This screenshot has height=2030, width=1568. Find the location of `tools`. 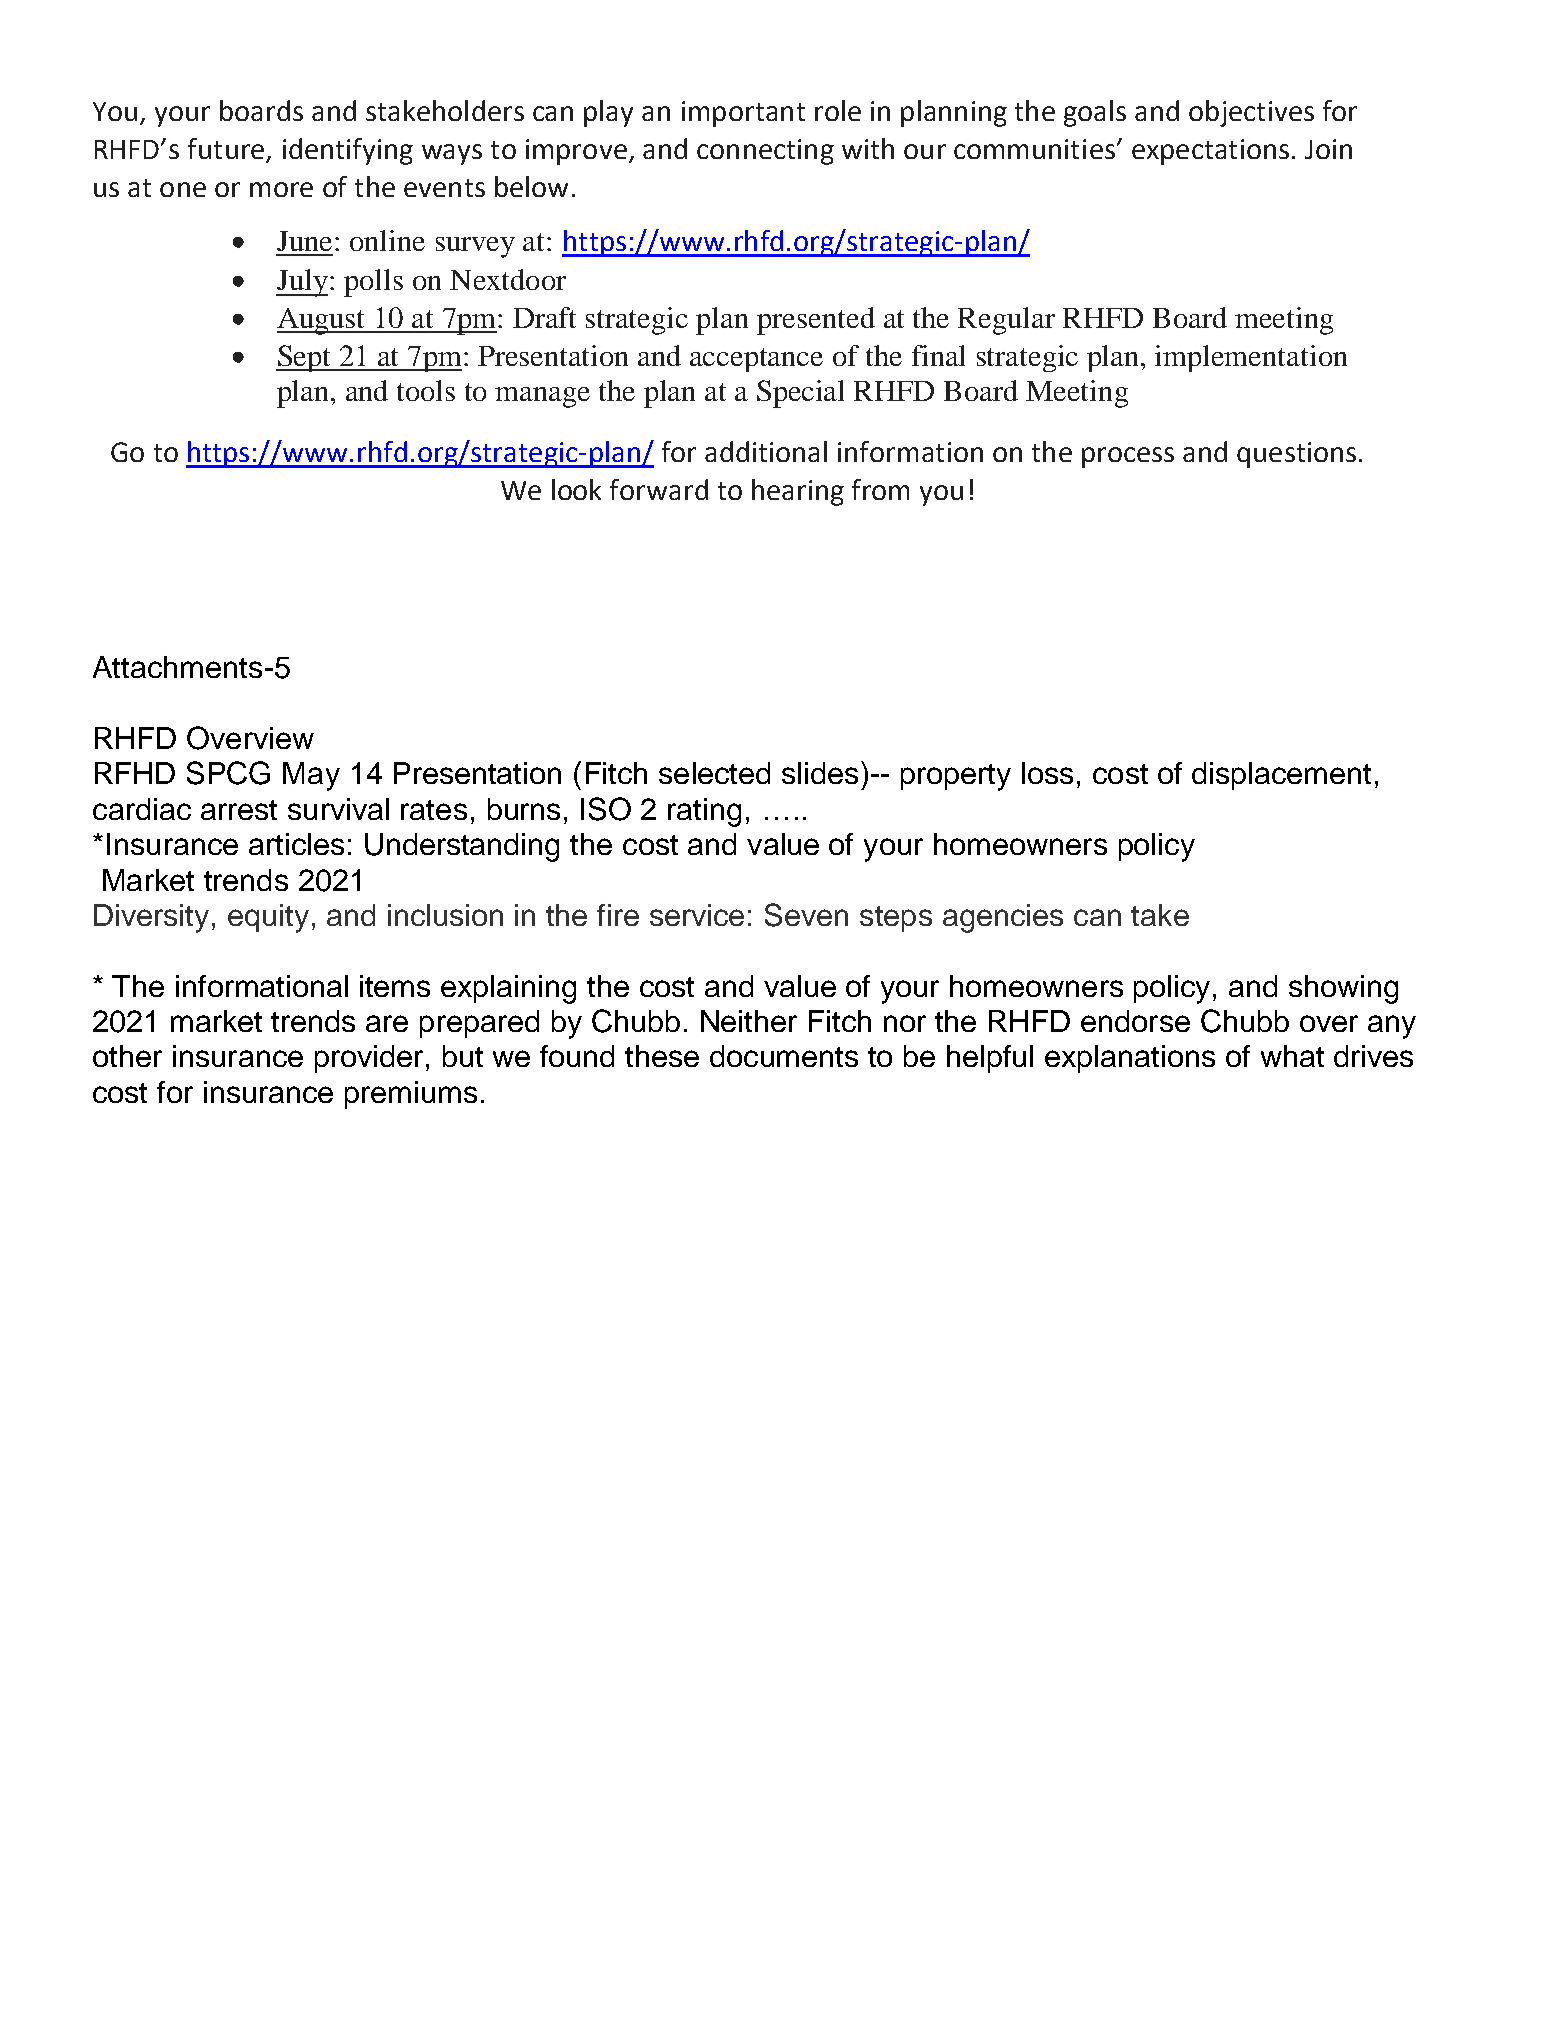

tools is located at coordinates (426, 390).
